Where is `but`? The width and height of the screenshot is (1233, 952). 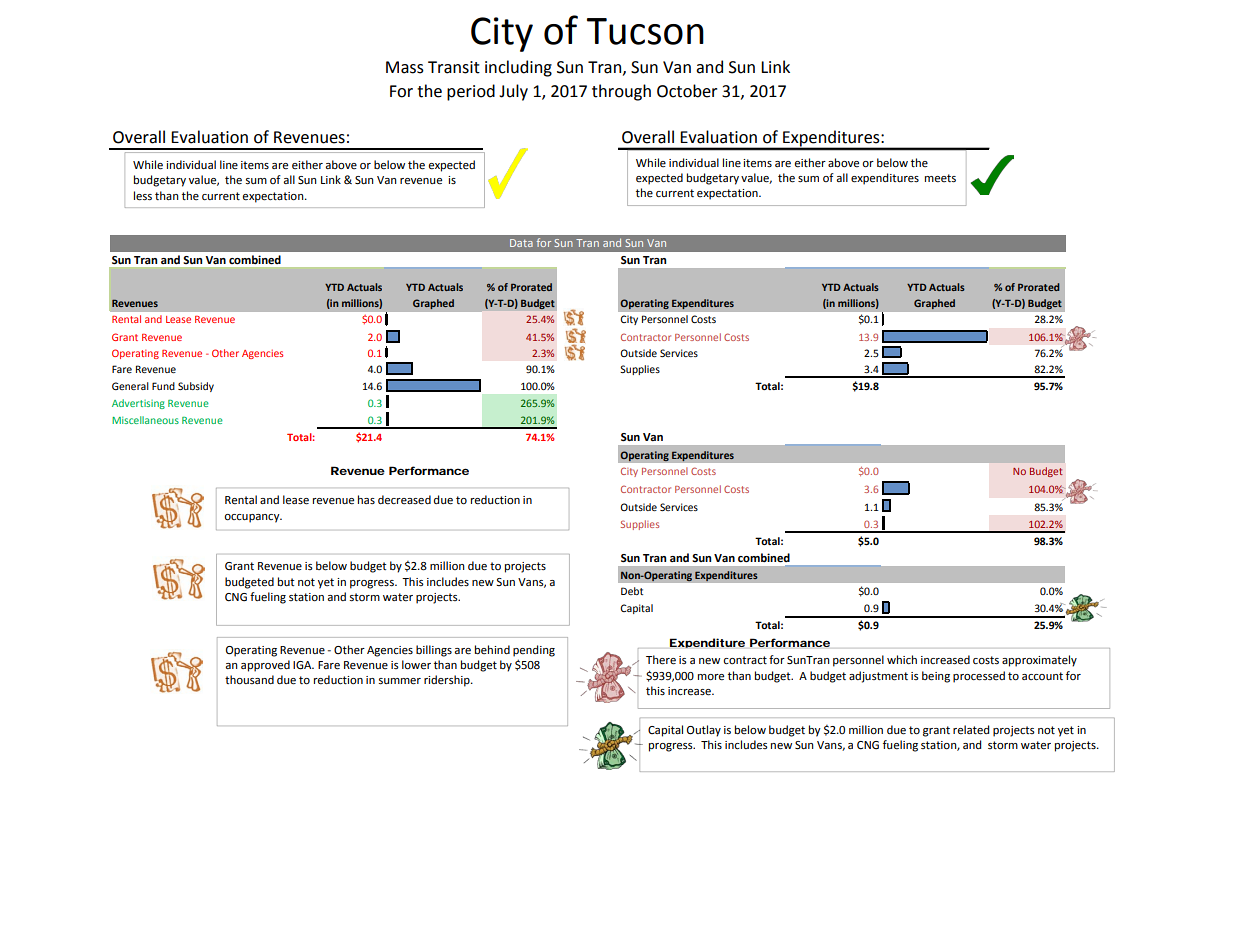
but is located at coordinates (286, 581).
